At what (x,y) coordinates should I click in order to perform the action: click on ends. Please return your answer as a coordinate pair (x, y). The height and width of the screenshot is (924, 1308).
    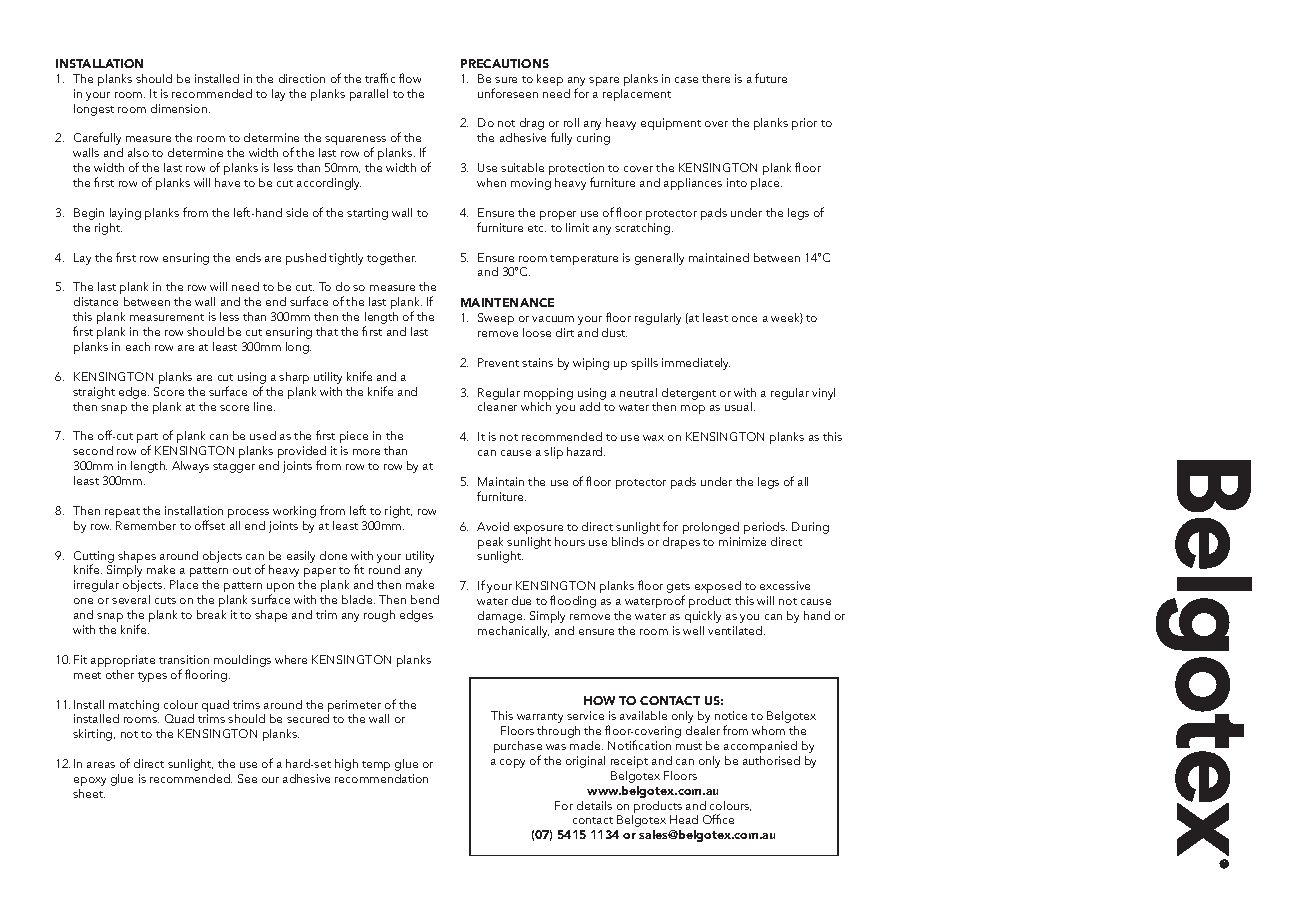
    Looking at the image, I should click on (248, 257).
